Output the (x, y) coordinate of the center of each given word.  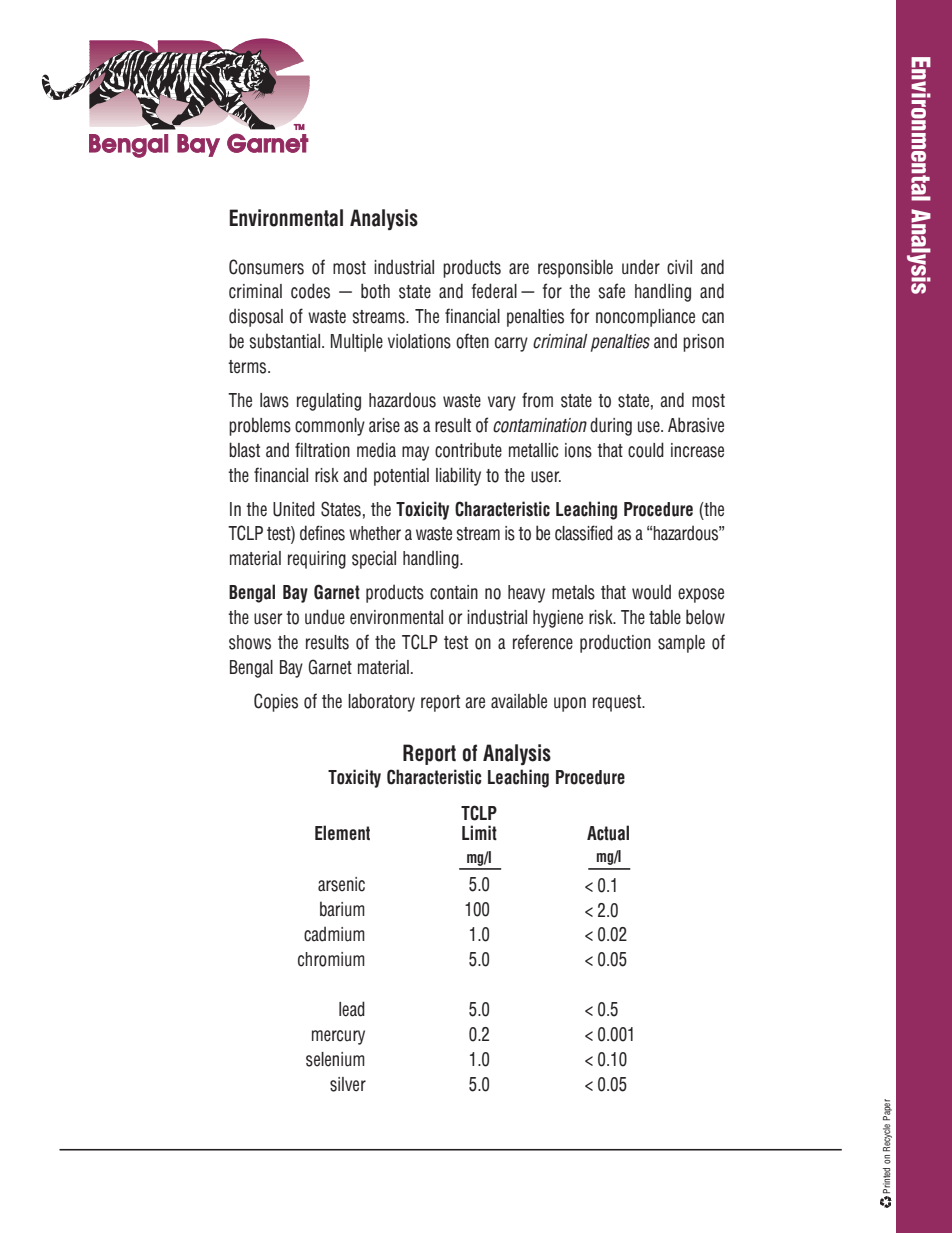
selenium (335, 1059)
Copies (276, 702)
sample (681, 644)
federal (494, 291)
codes (310, 291)
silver (348, 1084)
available (519, 701)
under (641, 267)
